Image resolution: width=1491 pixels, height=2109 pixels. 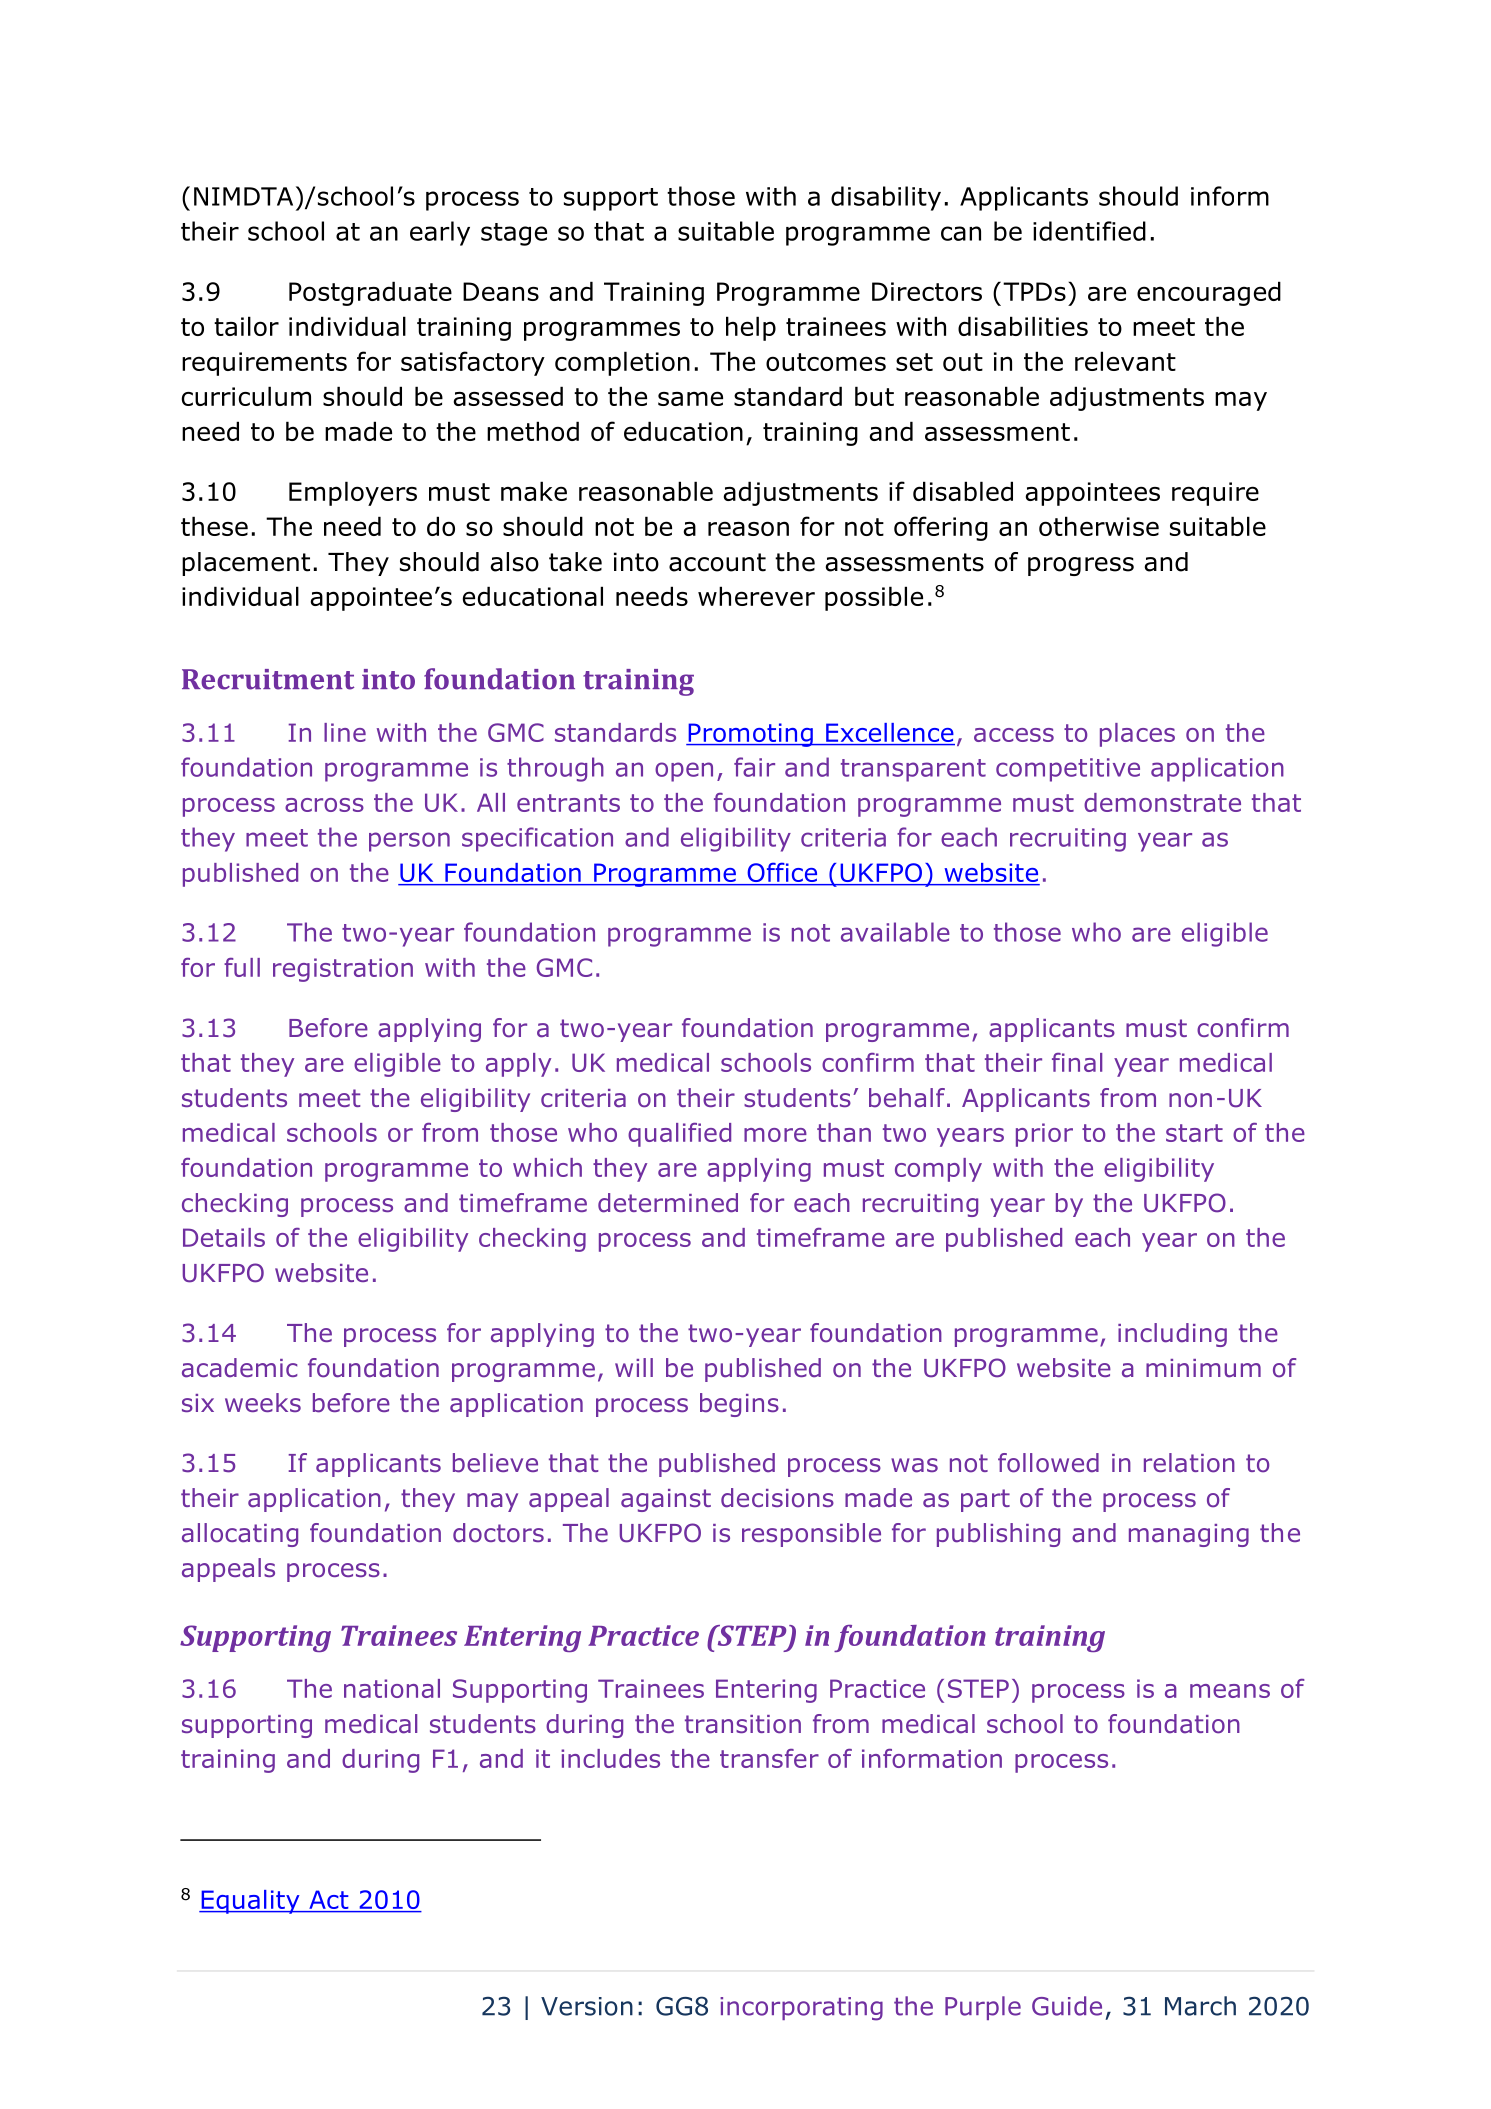 What do you see at coordinates (801, 2009) in the screenshot?
I see `incorporating` at bounding box center [801, 2009].
